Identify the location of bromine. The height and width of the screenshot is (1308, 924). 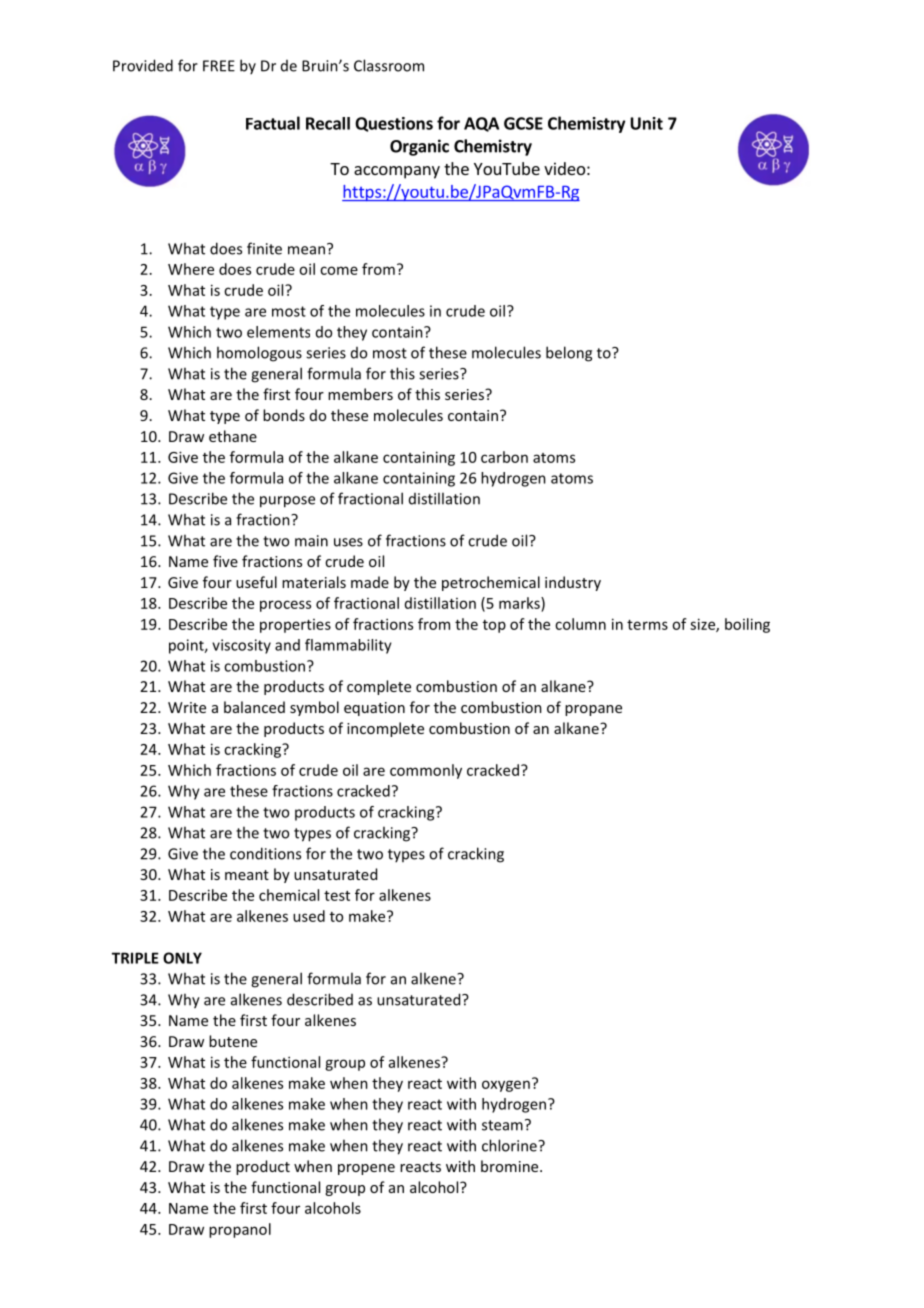
(511, 1166).
